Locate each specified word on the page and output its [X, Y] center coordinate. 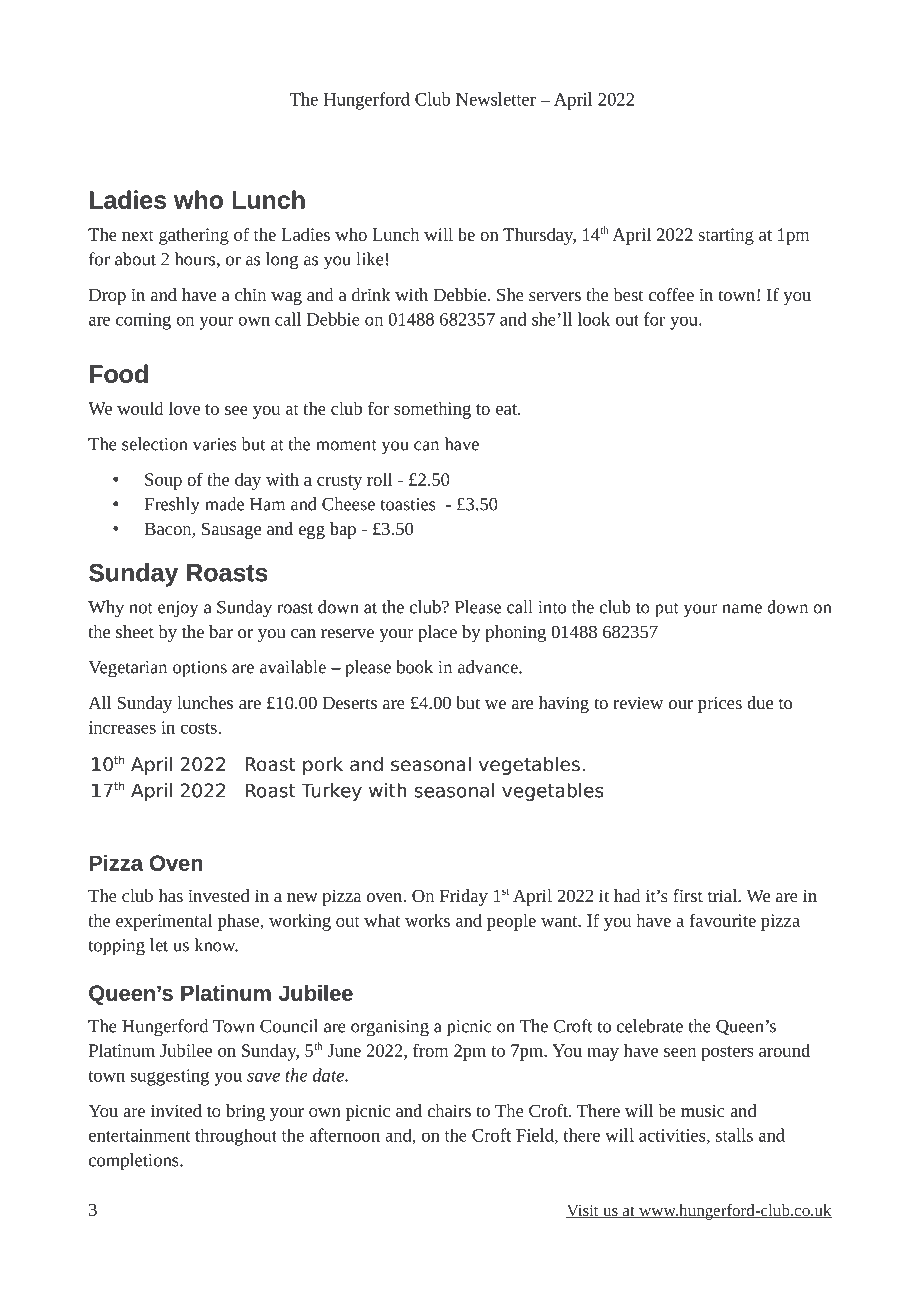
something [432, 410]
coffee [671, 294]
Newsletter [496, 99]
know [216, 945]
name [742, 609]
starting [726, 236]
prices [720, 704]
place [437, 633]
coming [143, 321]
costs [200, 728]
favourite [722, 920]
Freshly [172, 506]
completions [135, 1162]
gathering [194, 236]
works [427, 920]
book [414, 667]
